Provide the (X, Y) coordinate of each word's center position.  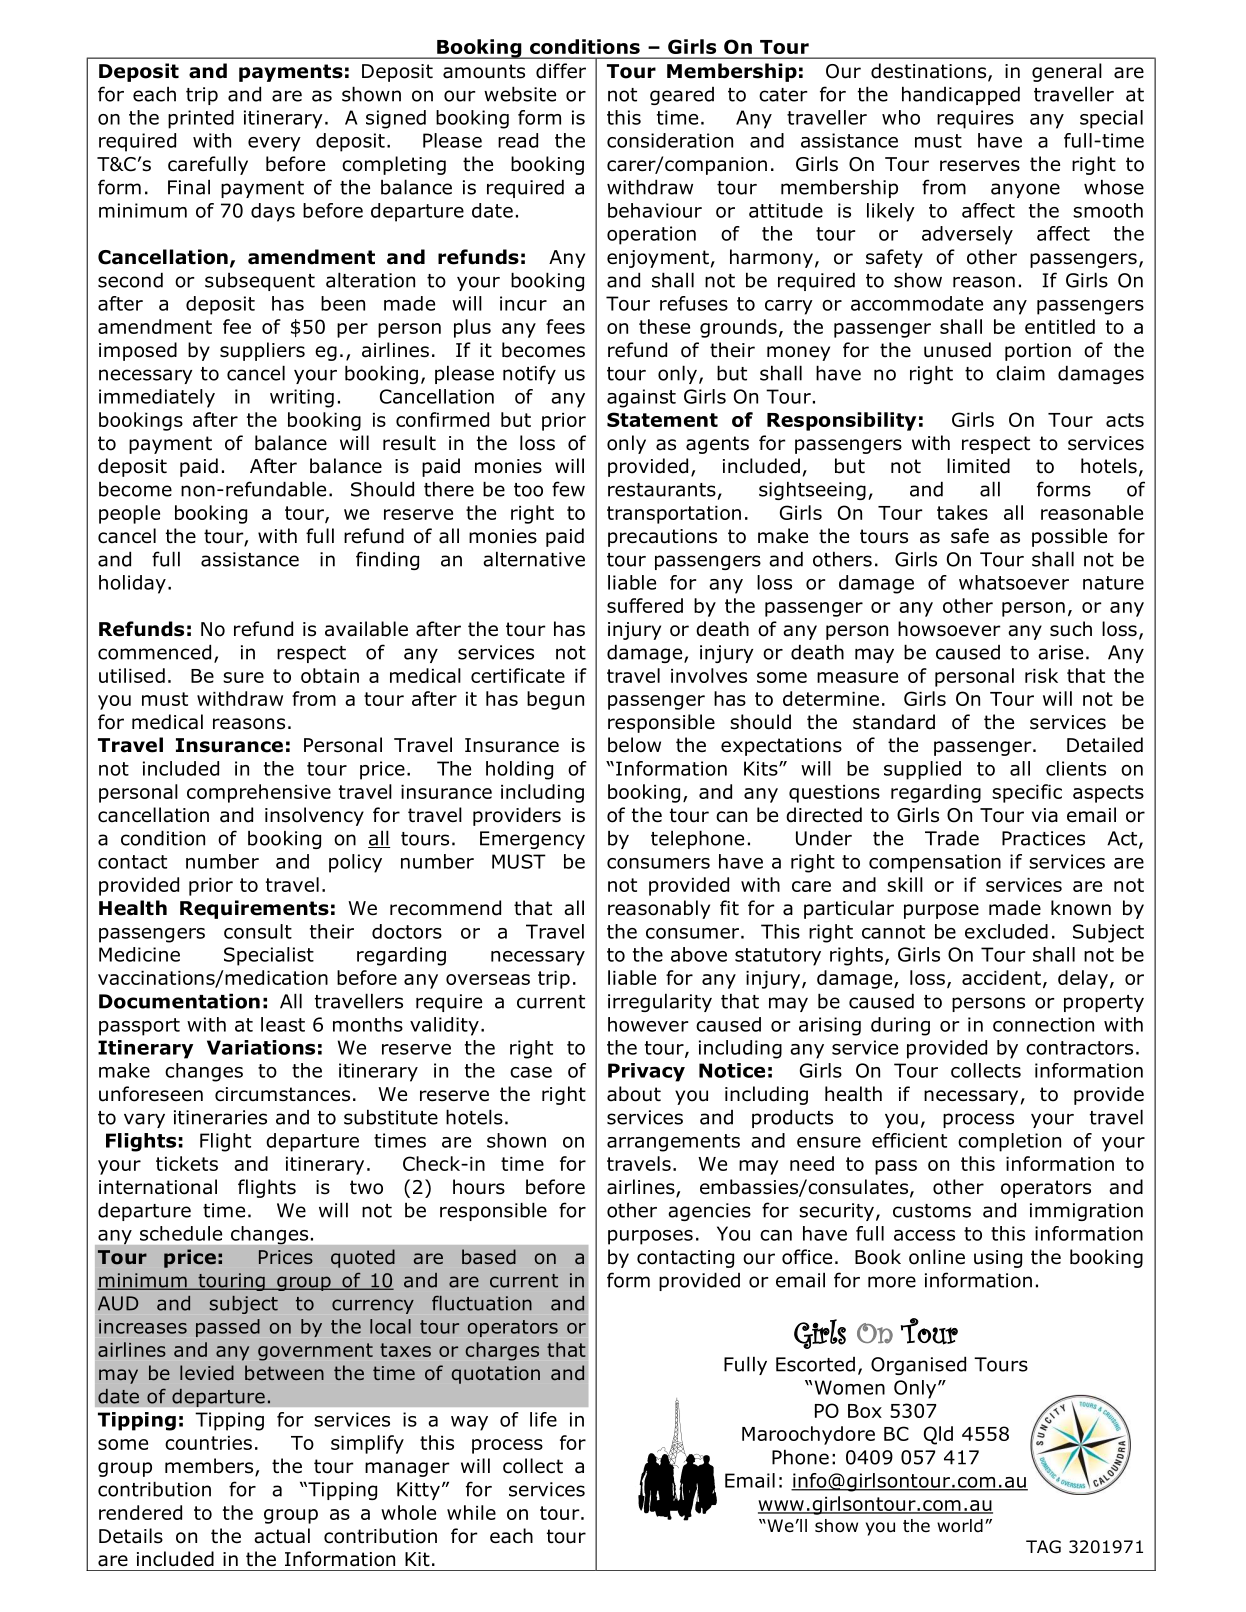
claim (1020, 373)
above (699, 954)
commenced (154, 652)
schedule (181, 1233)
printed (201, 119)
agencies (709, 1212)
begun (555, 700)
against (641, 398)
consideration (670, 140)
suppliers (262, 351)
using (998, 1259)
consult (258, 931)
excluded (1006, 931)
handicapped (961, 95)
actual (282, 1536)
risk (1041, 675)
